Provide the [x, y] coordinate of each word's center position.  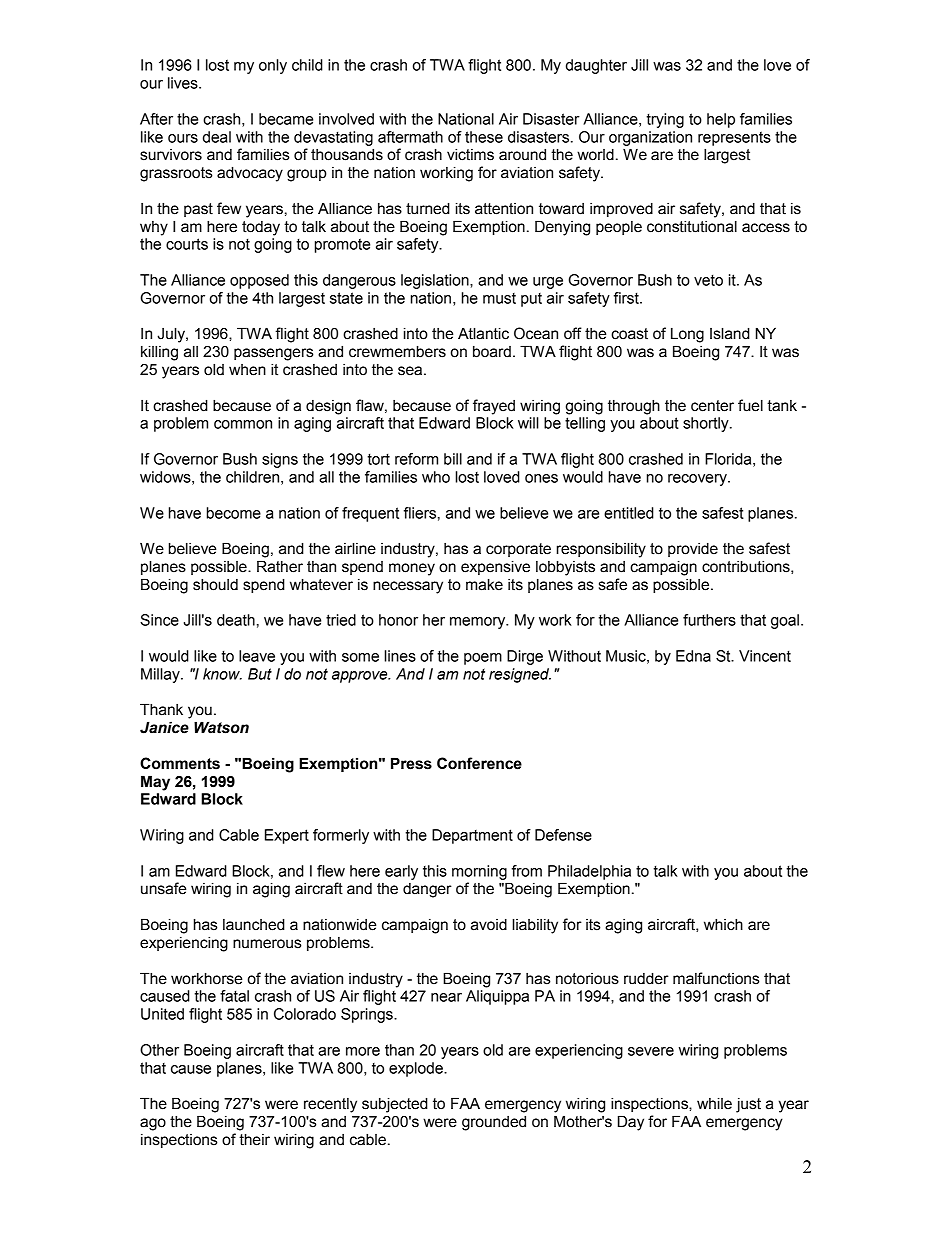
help [721, 120]
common [243, 424]
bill [453, 459]
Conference [479, 763]
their [254, 1139]
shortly [707, 424]
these [484, 137]
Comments [180, 763]
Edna [693, 656]
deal [217, 137]
